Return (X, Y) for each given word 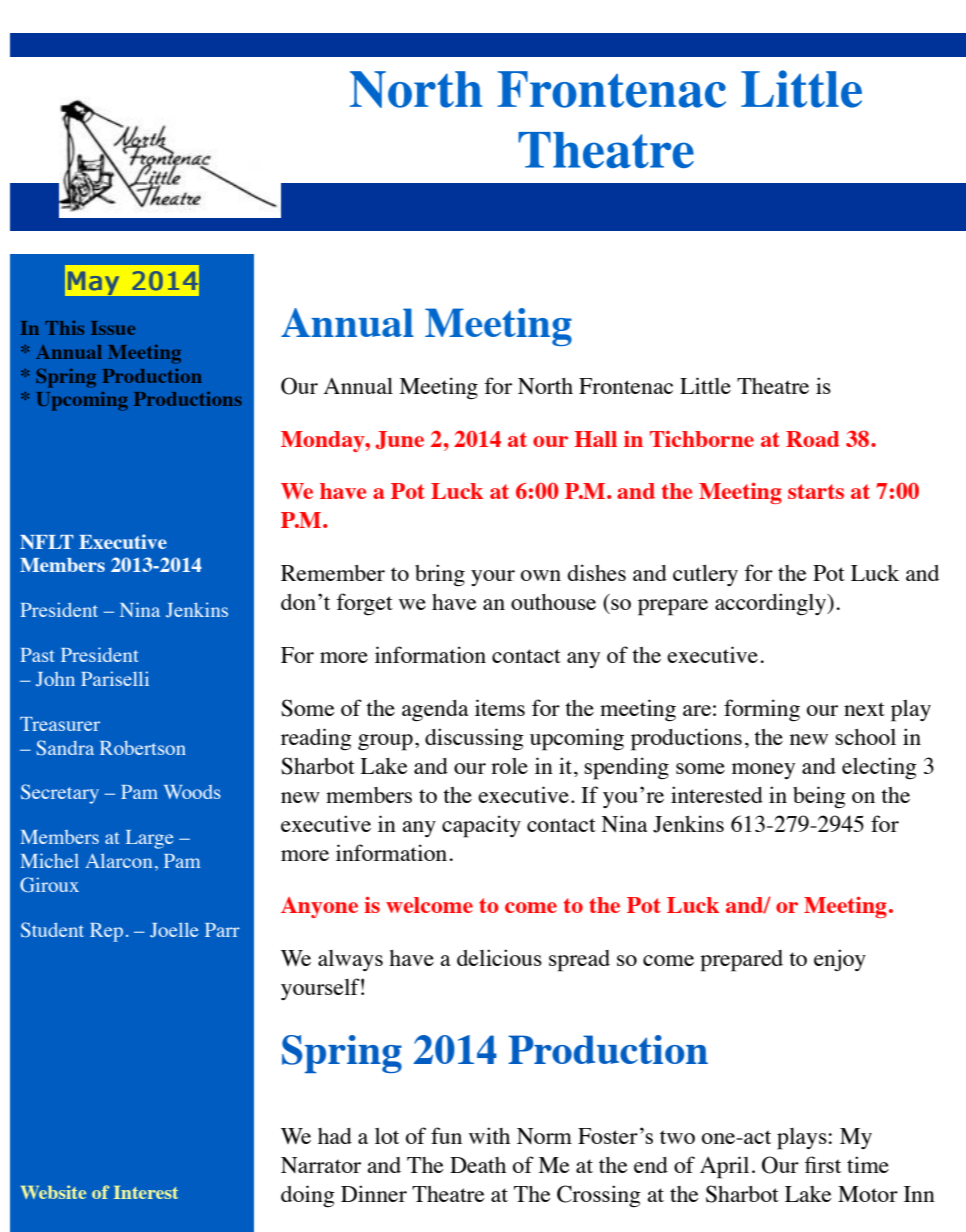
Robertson (143, 748)
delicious (499, 957)
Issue (113, 328)
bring (440, 575)
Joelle (174, 930)
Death (478, 1165)
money (763, 771)
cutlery (705, 575)
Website (53, 1192)
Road (812, 439)
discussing (474, 739)
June (399, 440)
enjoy (840, 960)
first (823, 1164)
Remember (333, 573)
